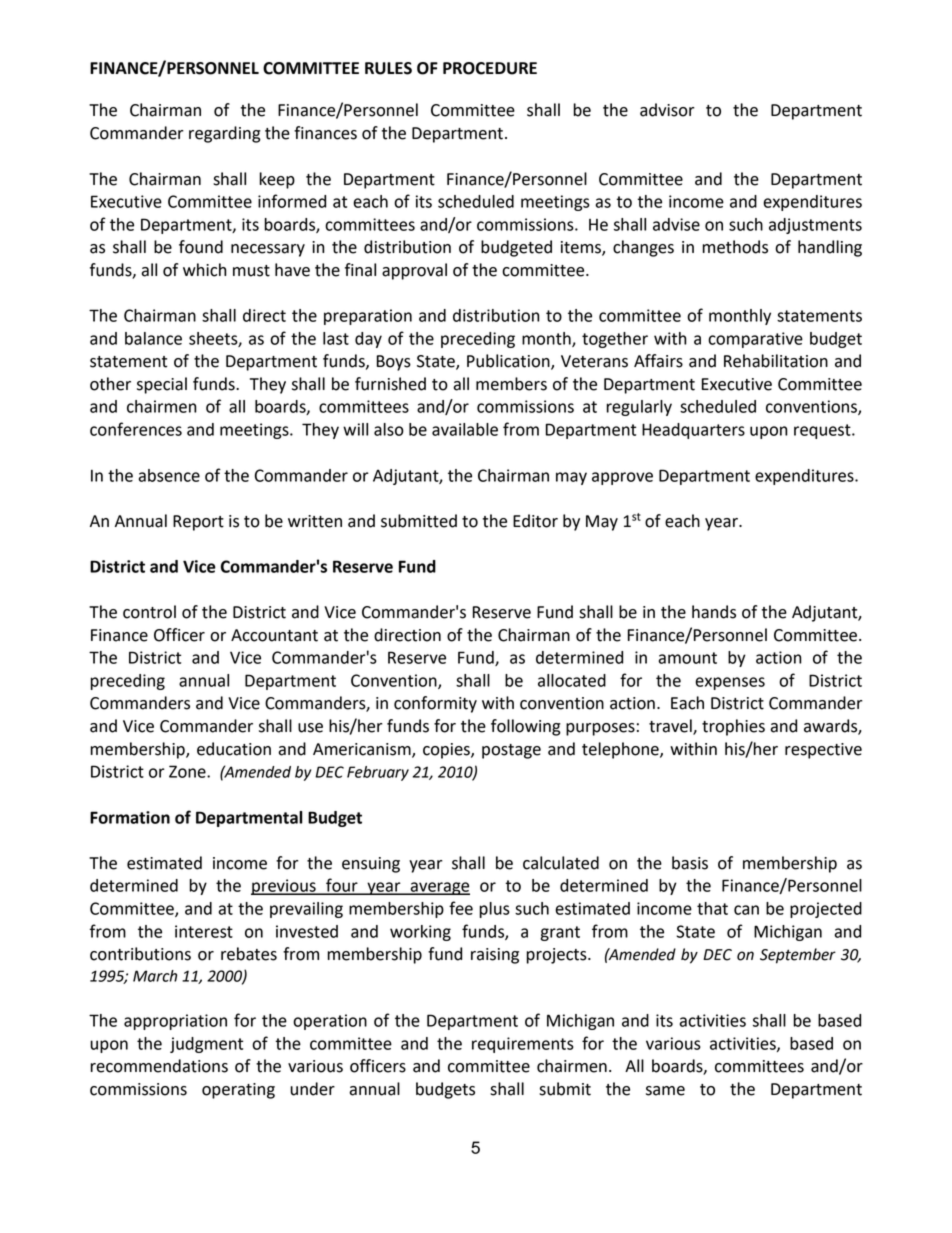  I want to click on requirements, so click(523, 1045).
